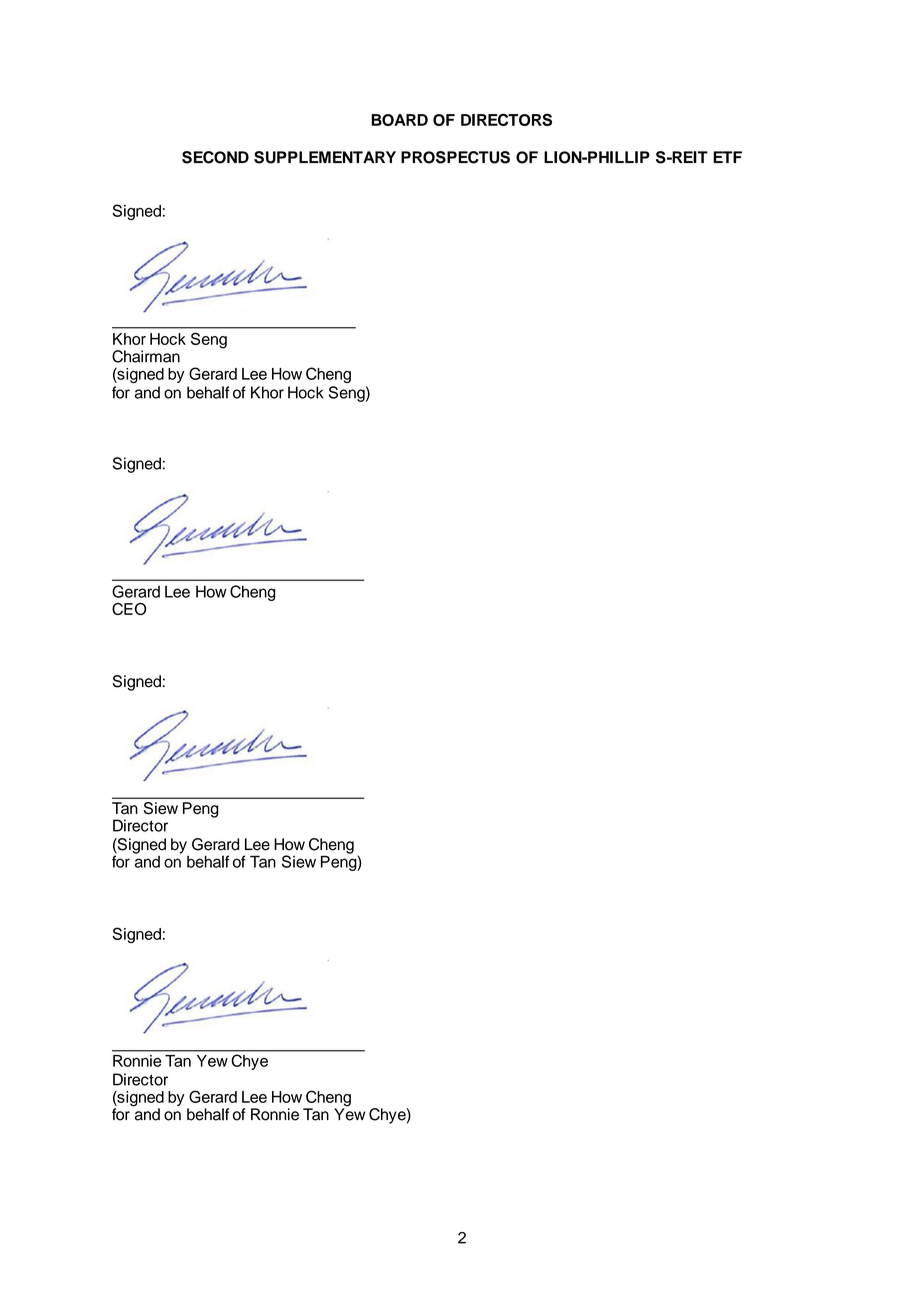 The image size is (924, 1308). I want to click on PROSPECTUS, so click(455, 157).
